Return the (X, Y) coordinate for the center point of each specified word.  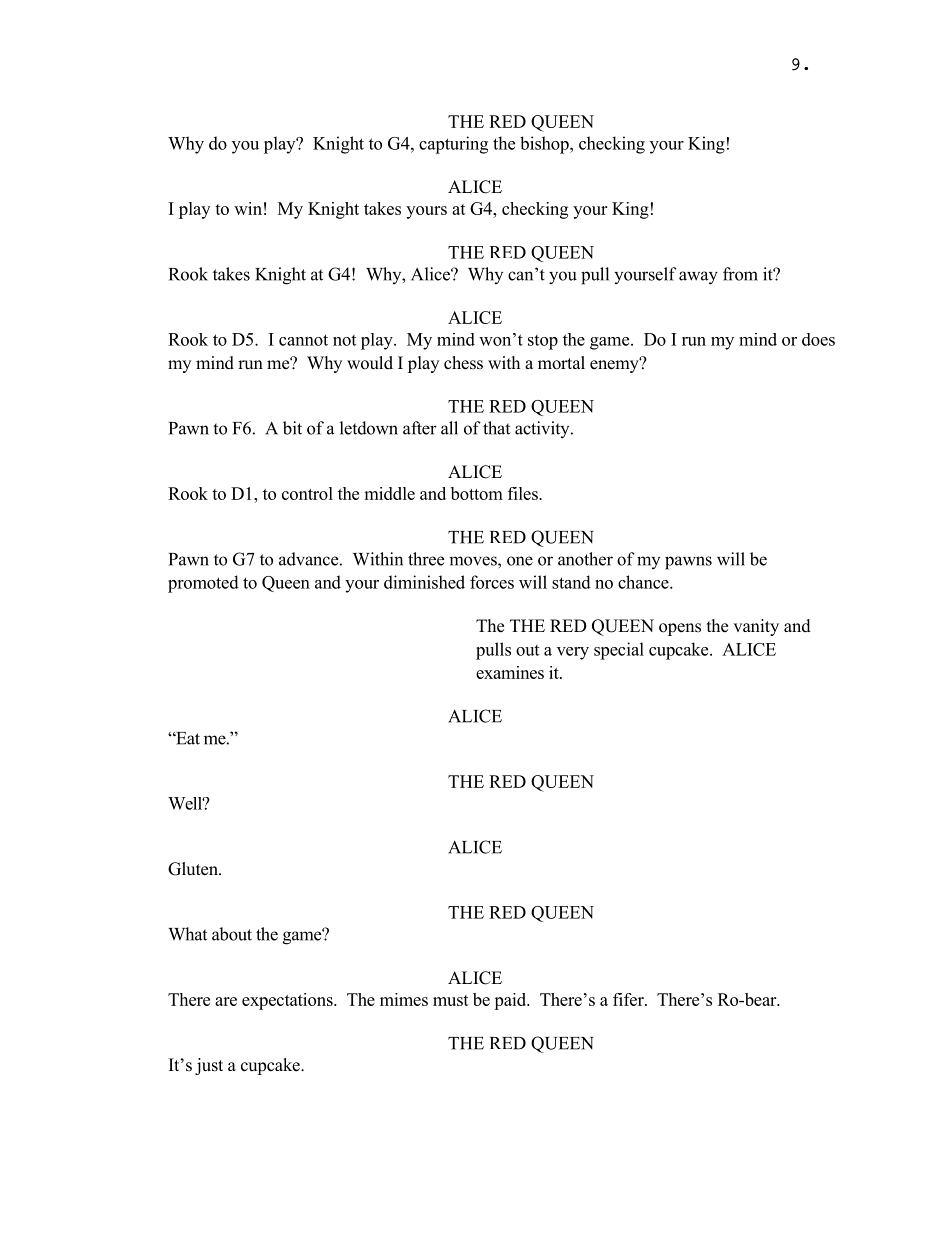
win (248, 208)
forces (492, 582)
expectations (288, 1001)
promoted (203, 584)
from (740, 274)
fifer (629, 999)
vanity (756, 627)
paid (511, 1001)
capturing (453, 145)
